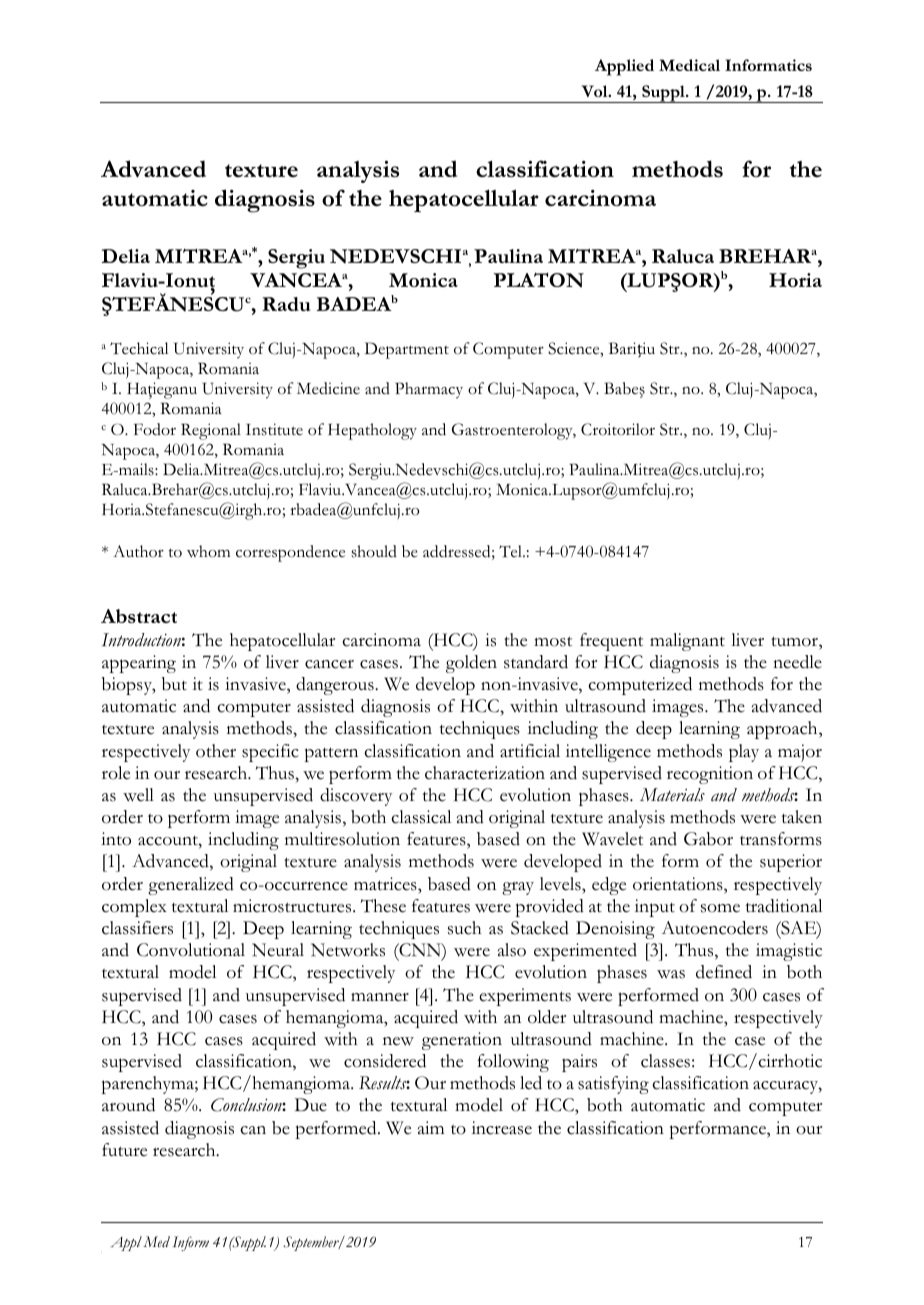 Image resolution: width=924 pixels, height=1305 pixels. What do you see at coordinates (128, 1105) in the document?
I see `around` at bounding box center [128, 1105].
